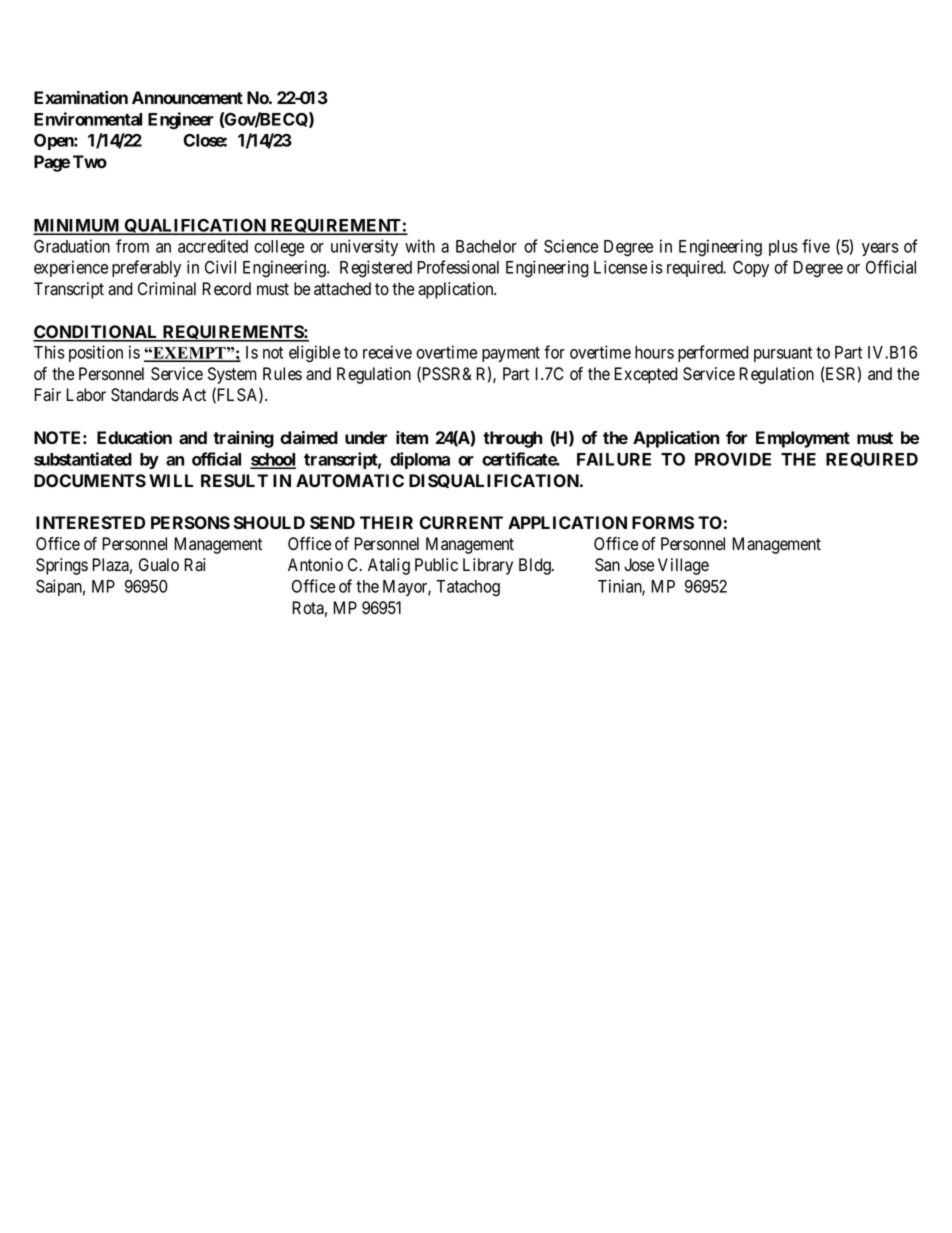 This image has height=1233, width=952. Describe the element at coordinates (511, 354) in the image. I see `payment` at that location.
